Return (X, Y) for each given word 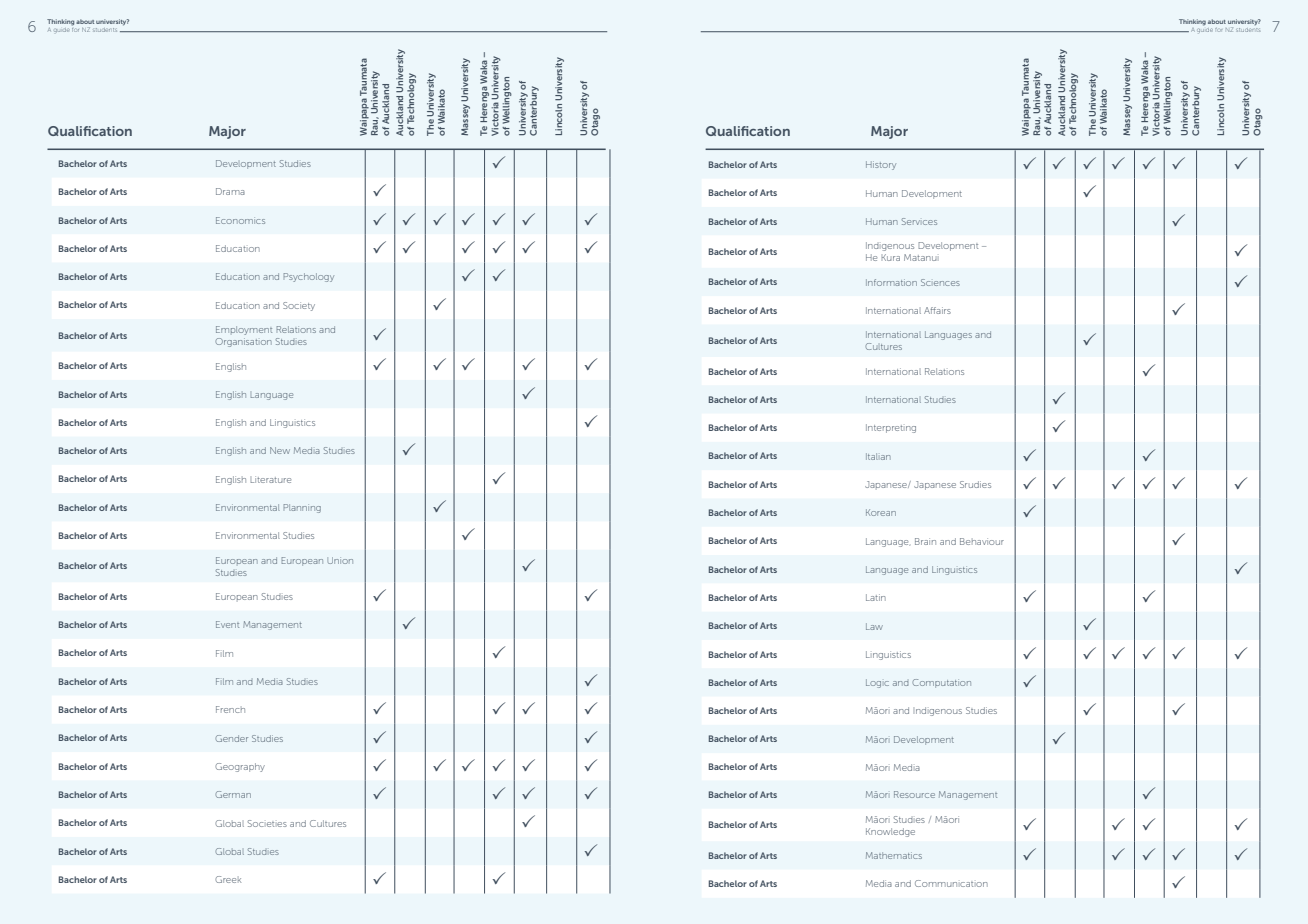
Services (919, 221)
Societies (267, 823)
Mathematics (894, 855)
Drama (230, 191)
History (881, 165)
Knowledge (890, 832)
